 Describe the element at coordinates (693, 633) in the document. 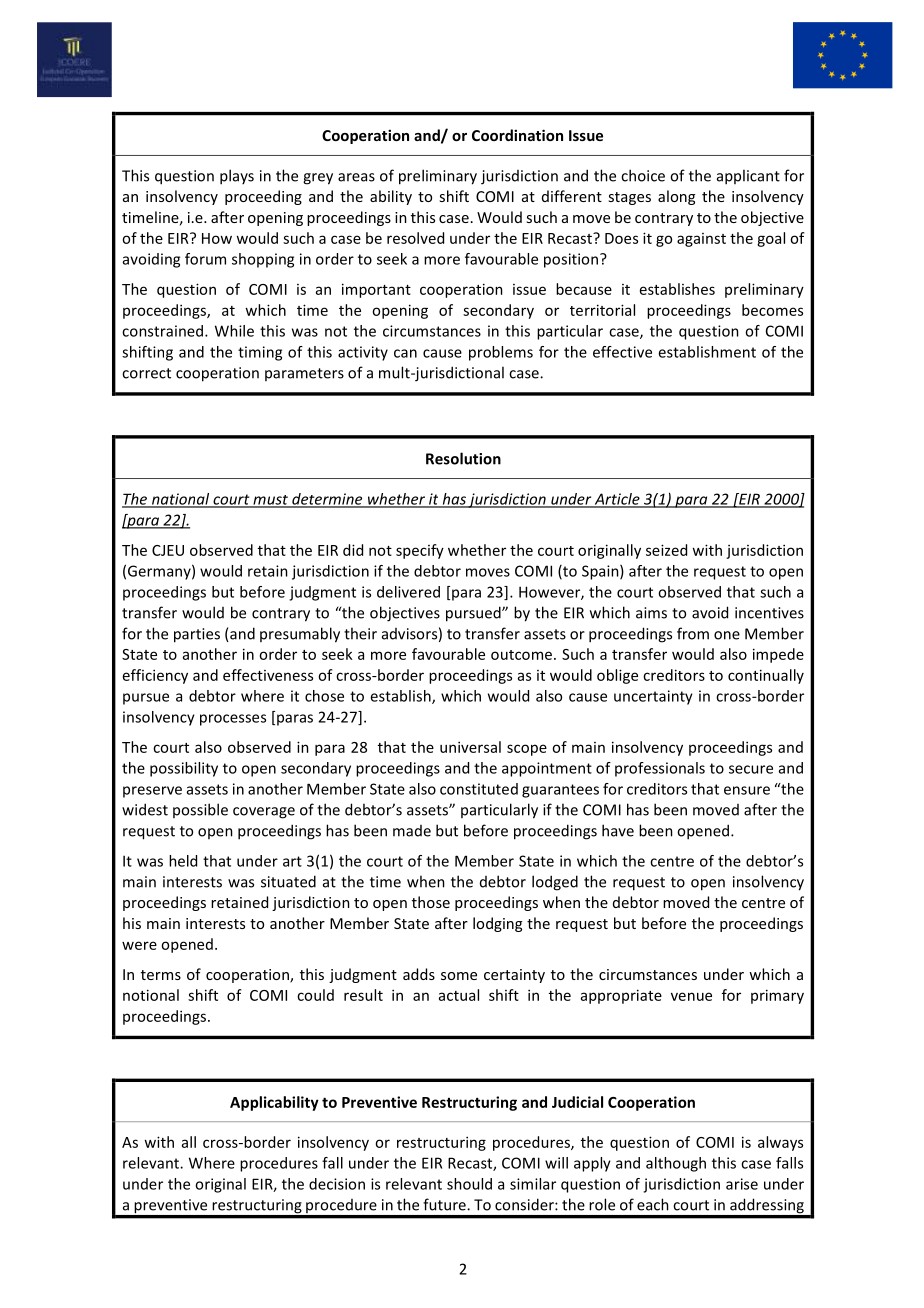

I see `from` at that location.
